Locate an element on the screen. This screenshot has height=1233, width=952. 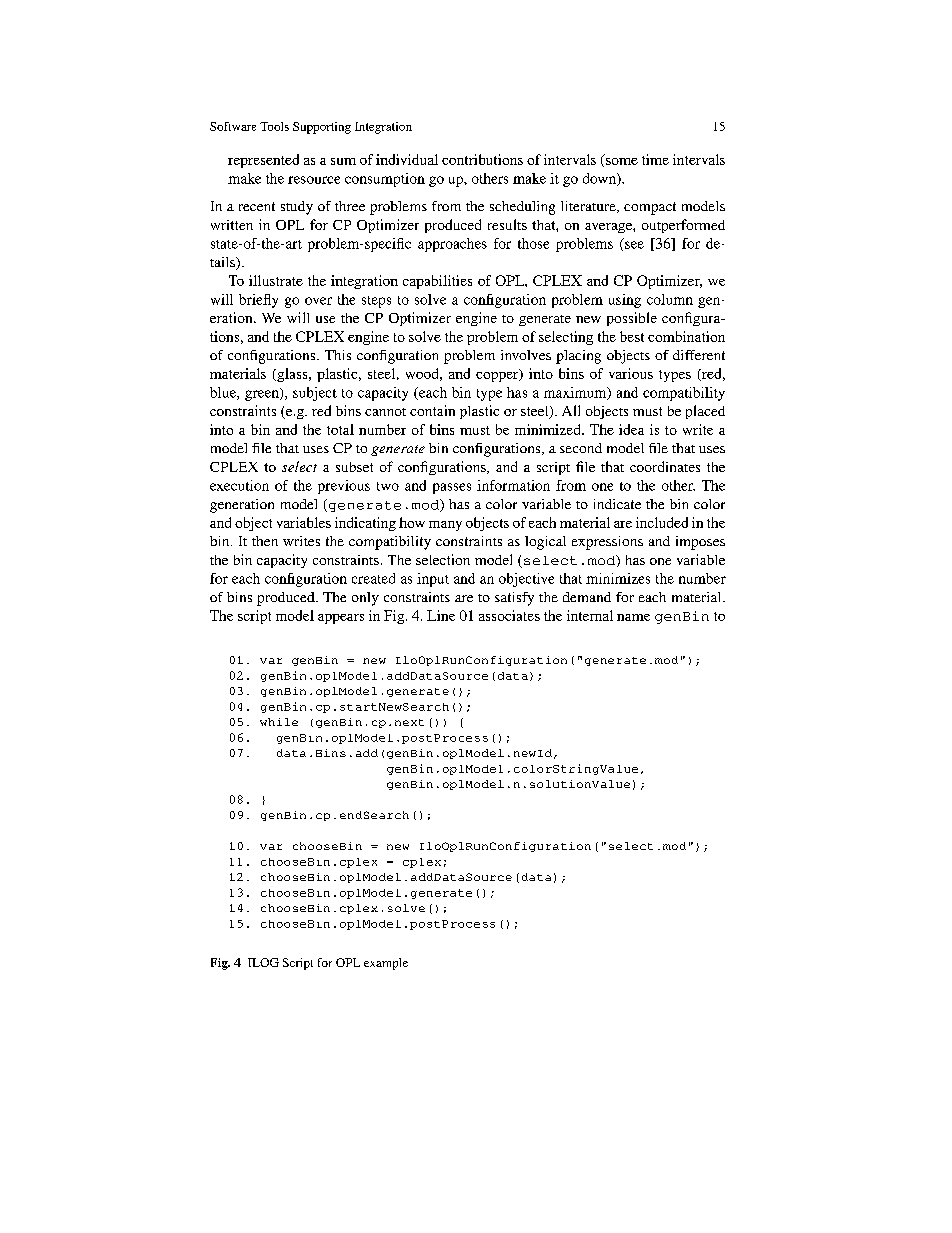
while is located at coordinates (279, 722).
